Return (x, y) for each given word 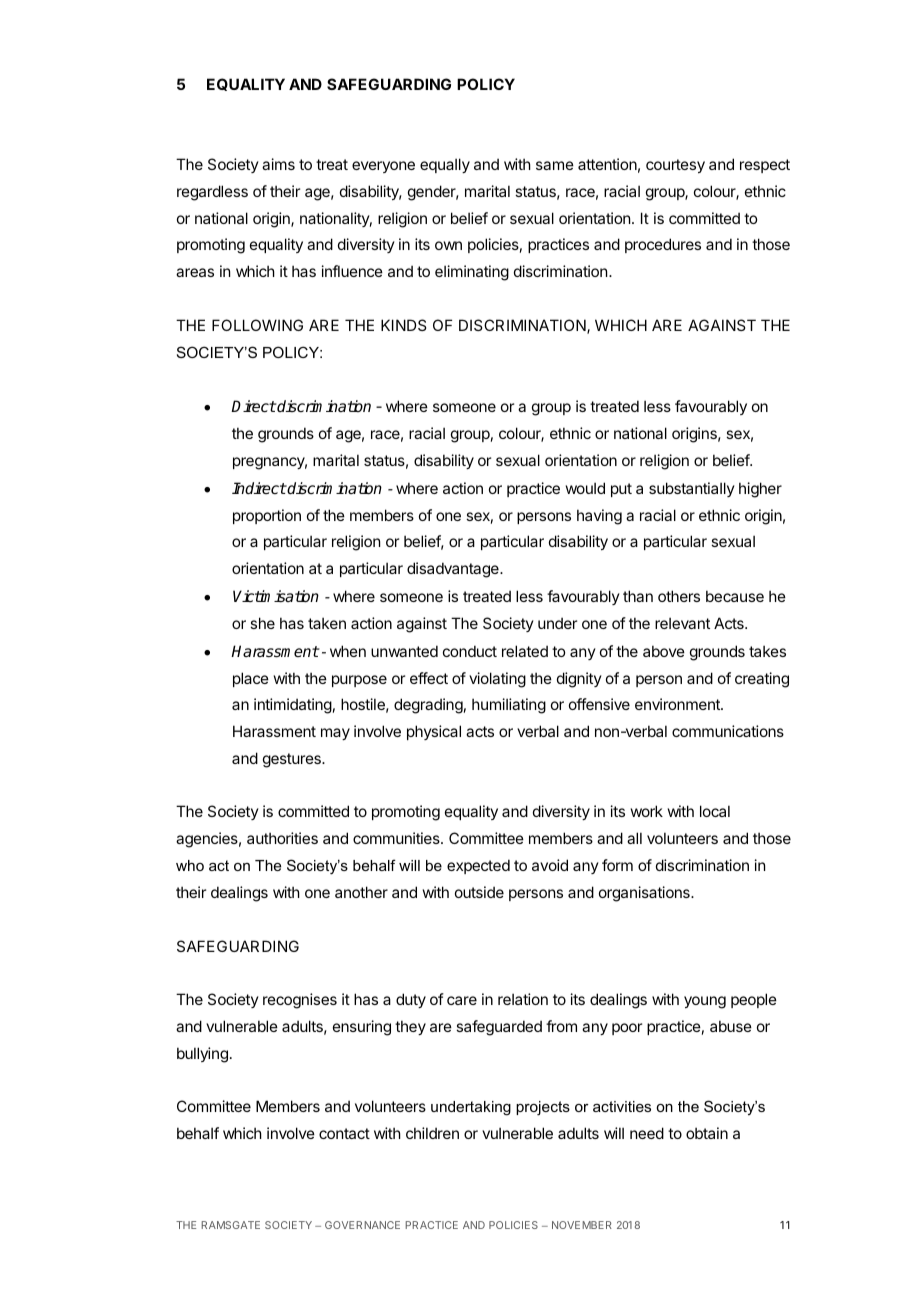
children (432, 1133)
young (705, 1002)
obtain (707, 1133)
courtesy (675, 166)
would (585, 488)
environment (678, 704)
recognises (300, 1001)
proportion (267, 516)
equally (445, 165)
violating (497, 680)
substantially (692, 489)
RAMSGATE (230, 1225)
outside (479, 892)
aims (278, 164)
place (251, 679)
